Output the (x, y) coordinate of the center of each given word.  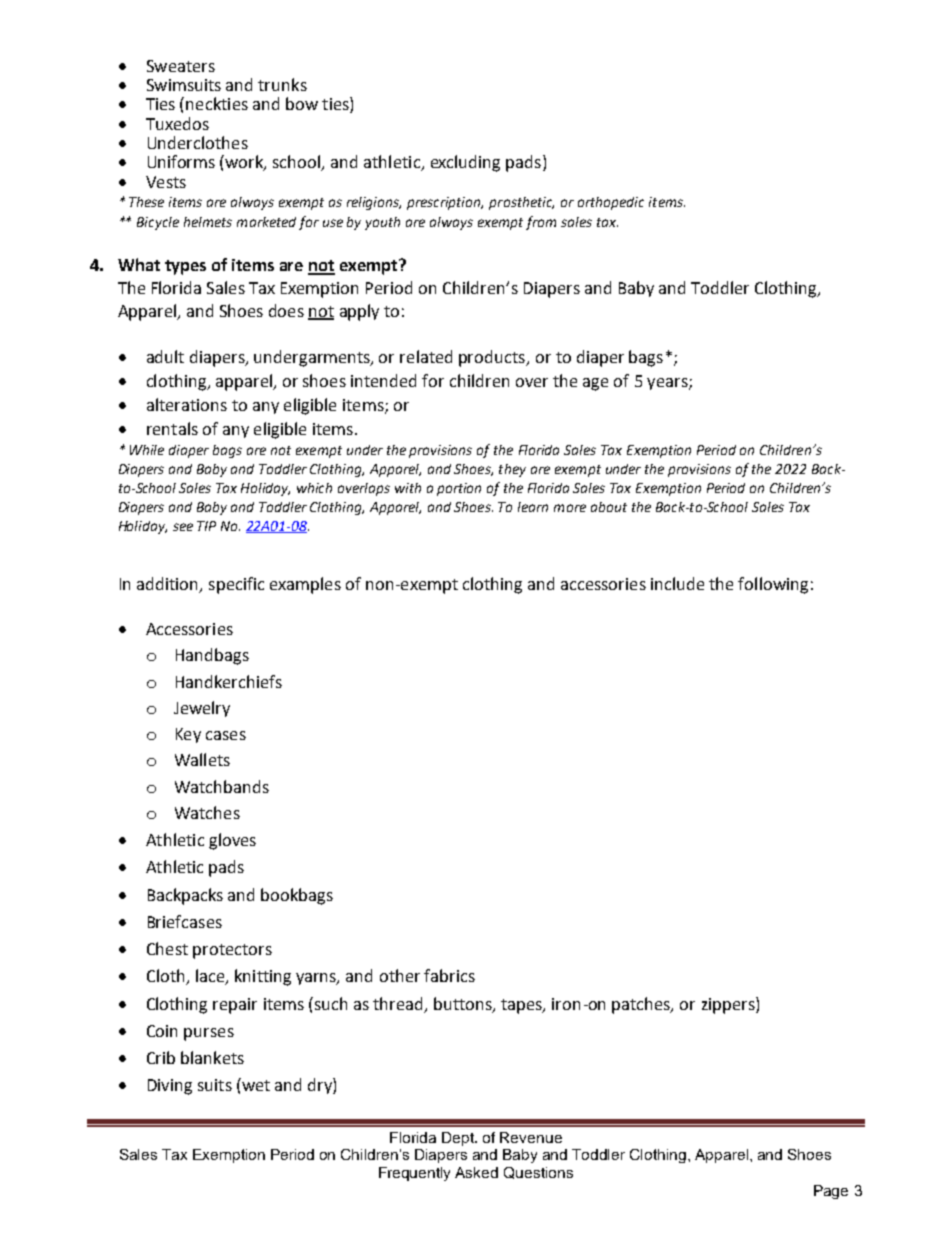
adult (165, 356)
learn (533, 507)
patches (642, 1005)
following (773, 585)
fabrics (449, 975)
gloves (232, 841)
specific (236, 585)
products (493, 358)
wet (255, 1084)
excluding (465, 163)
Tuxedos (177, 123)
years (668, 384)
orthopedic (611, 203)
